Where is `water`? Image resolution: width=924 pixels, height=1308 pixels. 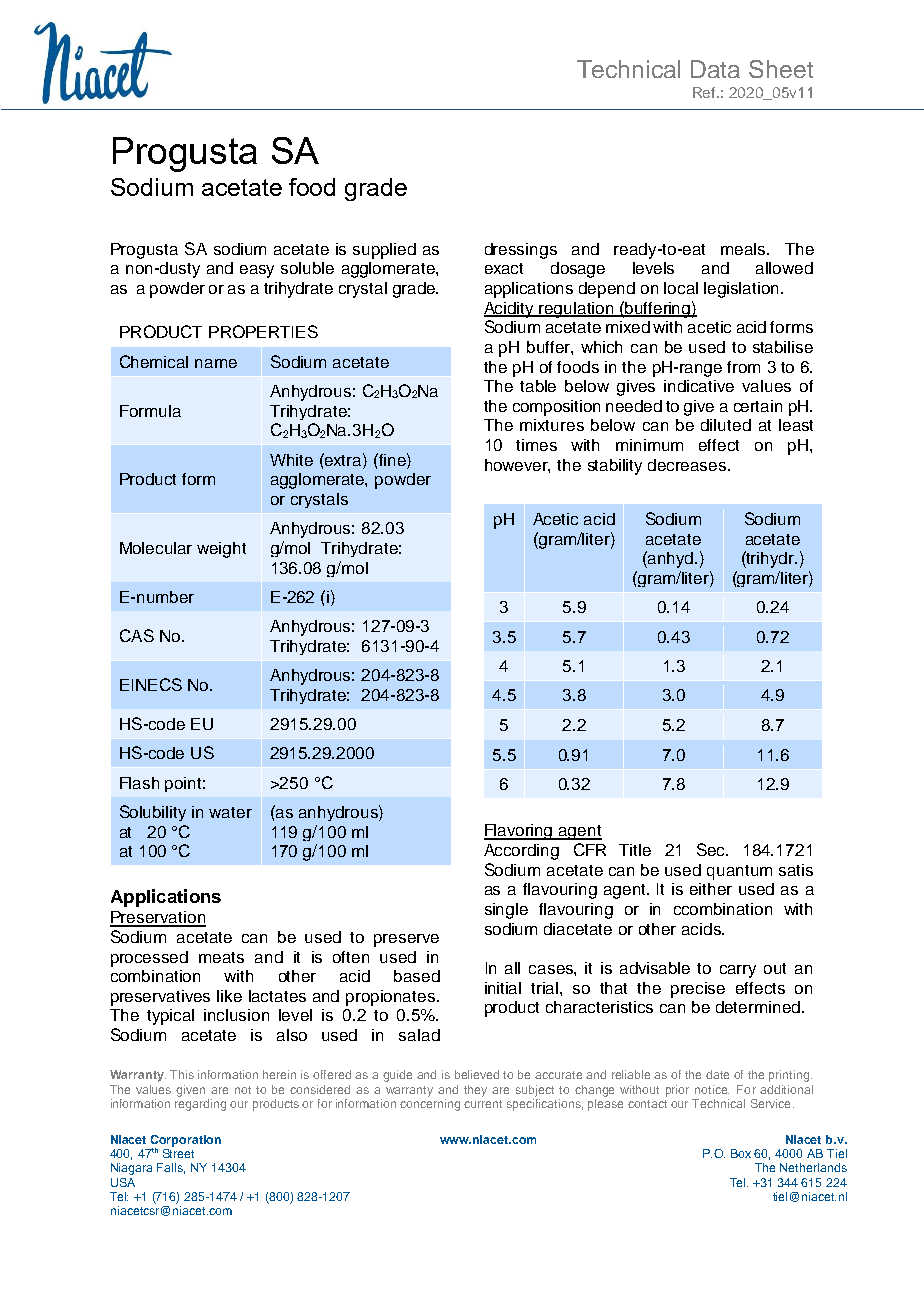 water is located at coordinates (230, 812).
